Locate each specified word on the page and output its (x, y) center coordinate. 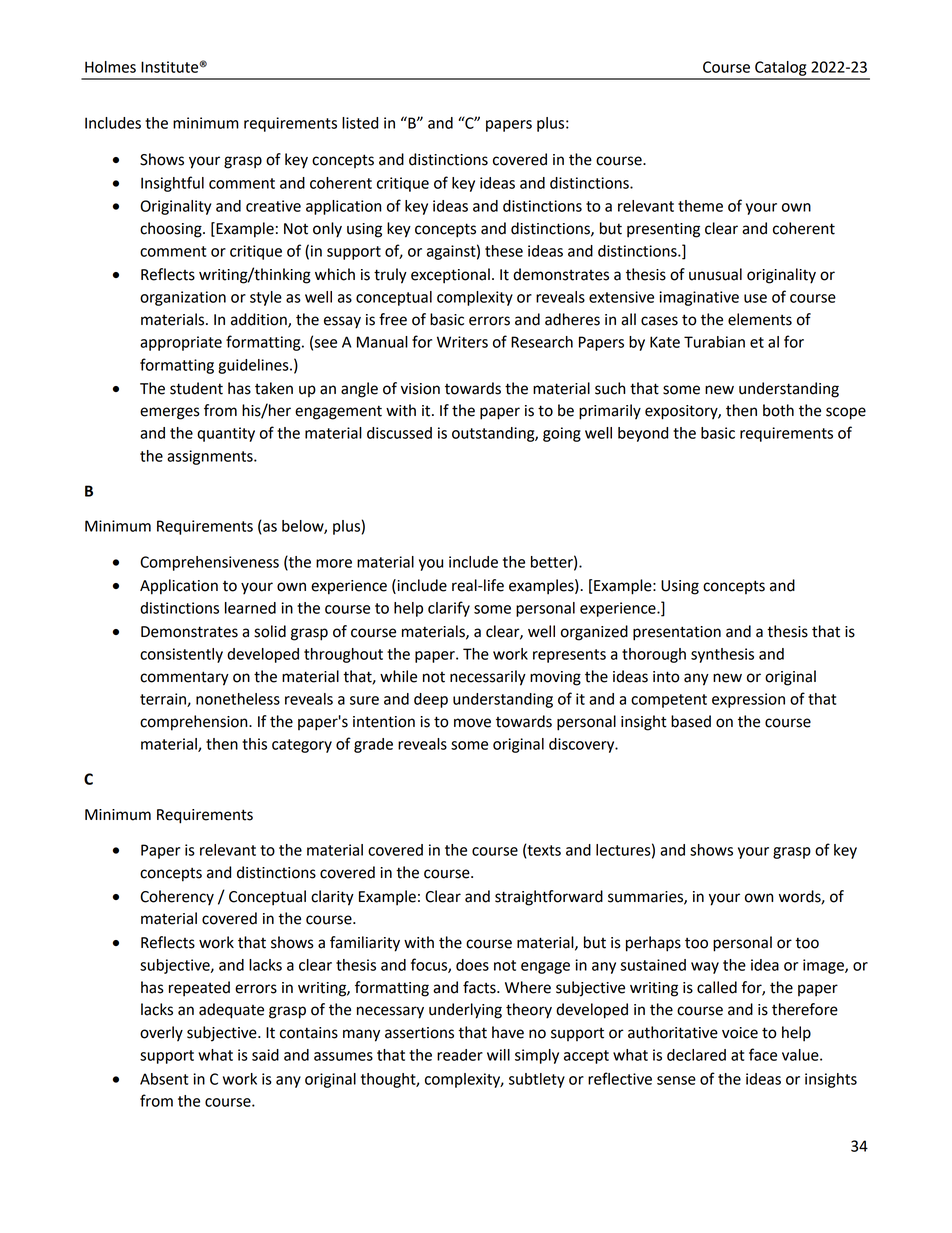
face (763, 1054)
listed (360, 123)
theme (700, 206)
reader (460, 1055)
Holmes (110, 67)
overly (161, 1034)
